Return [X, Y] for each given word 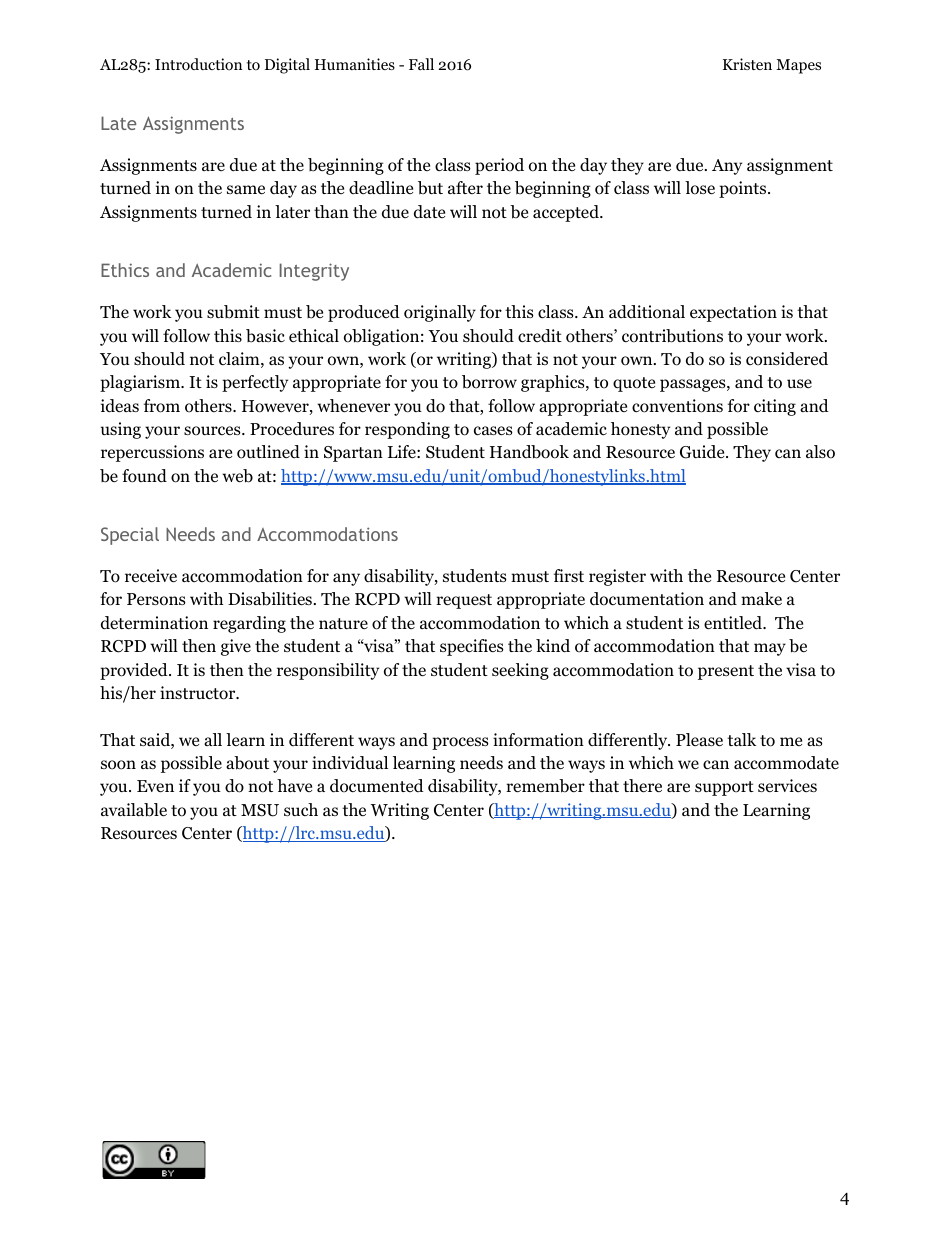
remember [545, 786]
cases [493, 431]
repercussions [152, 453]
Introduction [198, 64]
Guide [703, 452]
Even [155, 786]
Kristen [747, 64]
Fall [421, 64]
